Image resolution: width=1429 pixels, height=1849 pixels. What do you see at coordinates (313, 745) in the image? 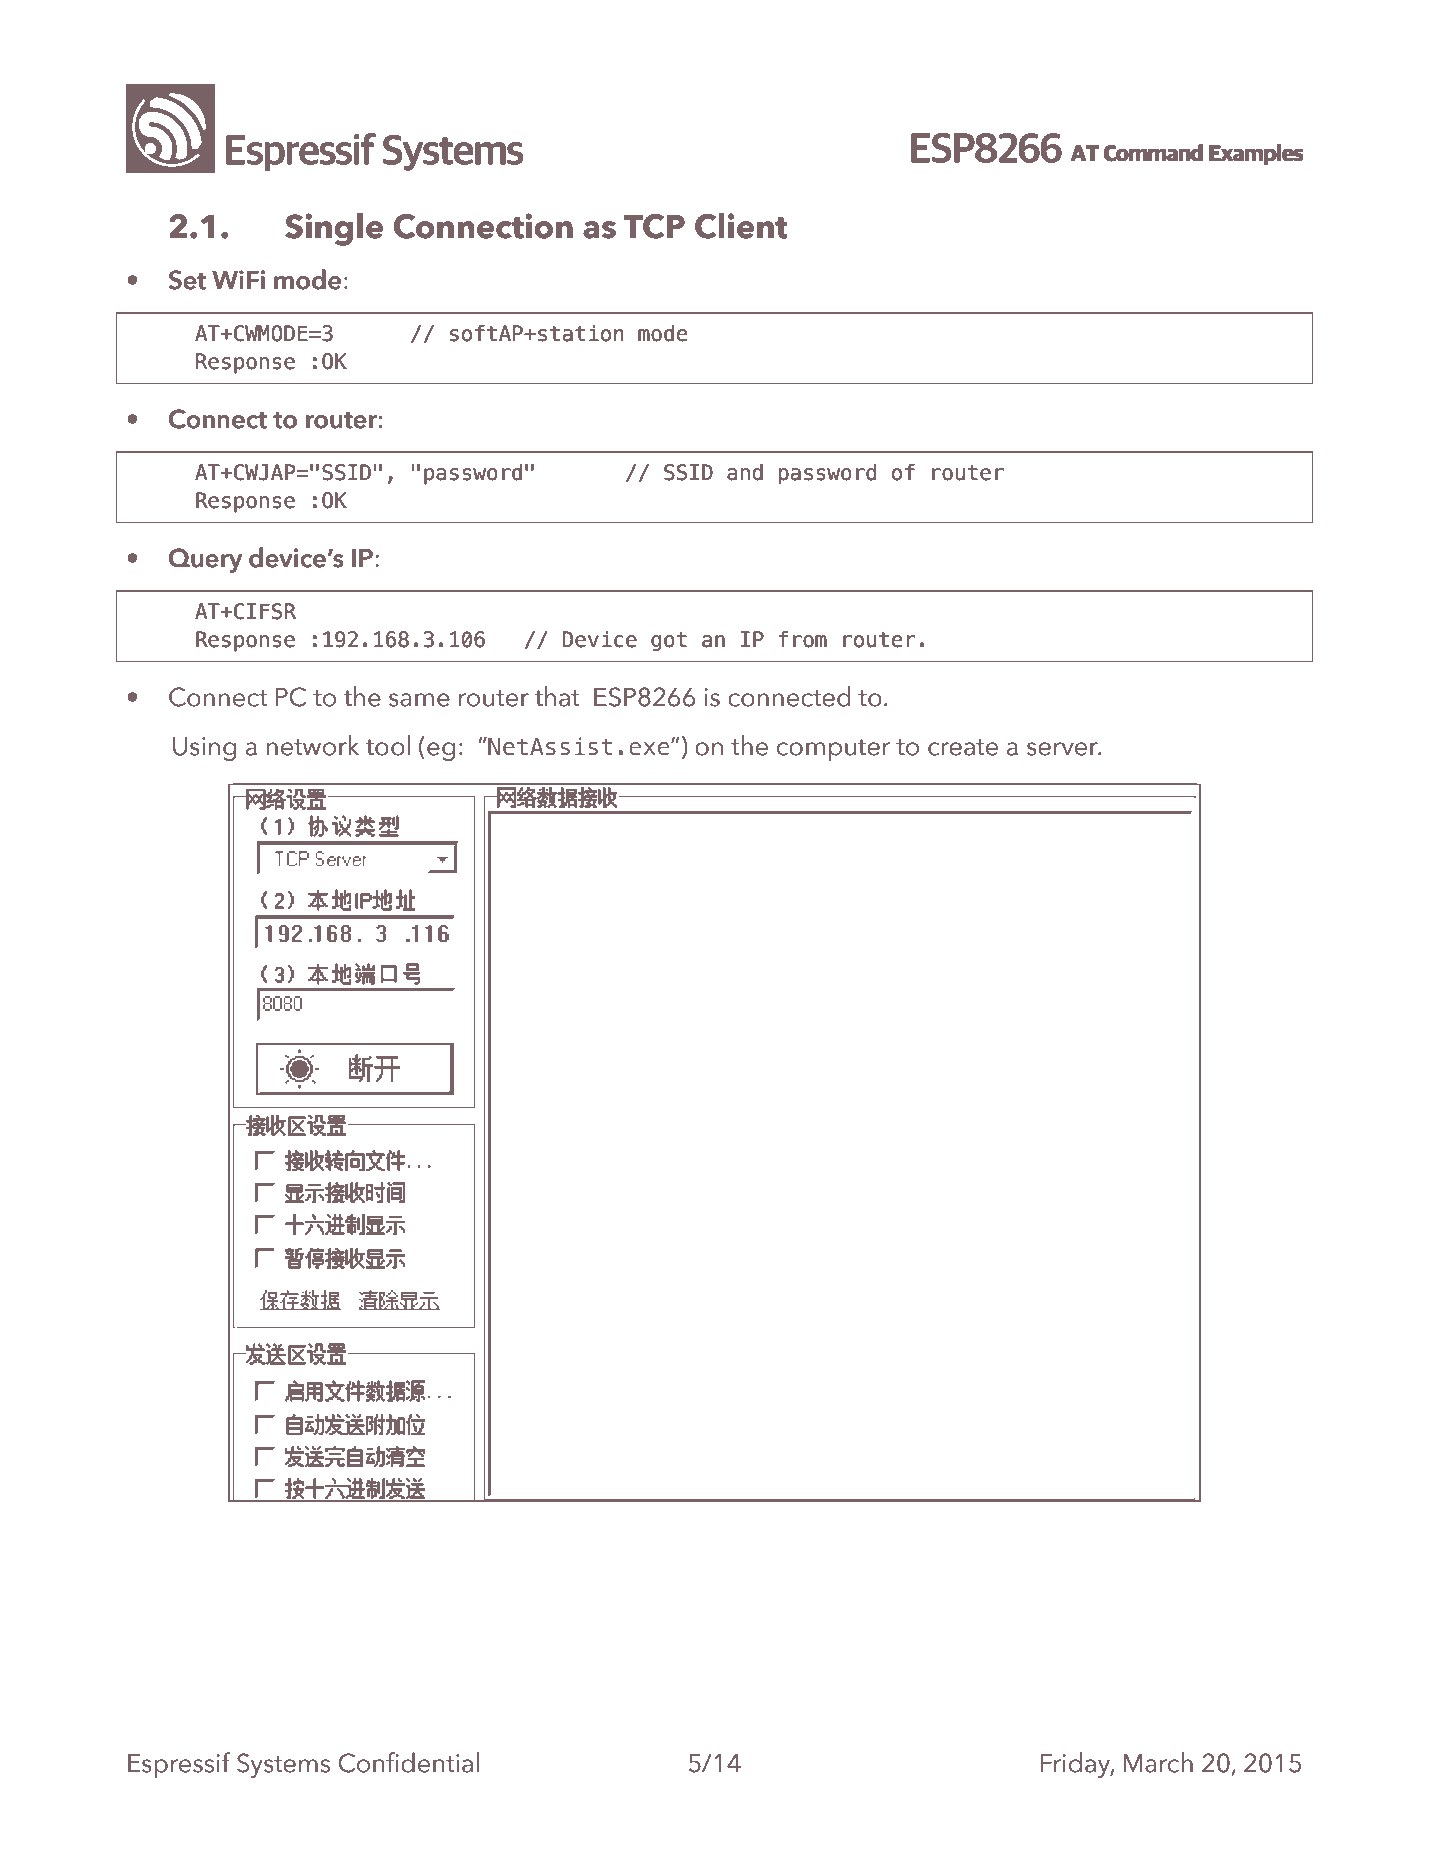
I see `network` at bounding box center [313, 745].
